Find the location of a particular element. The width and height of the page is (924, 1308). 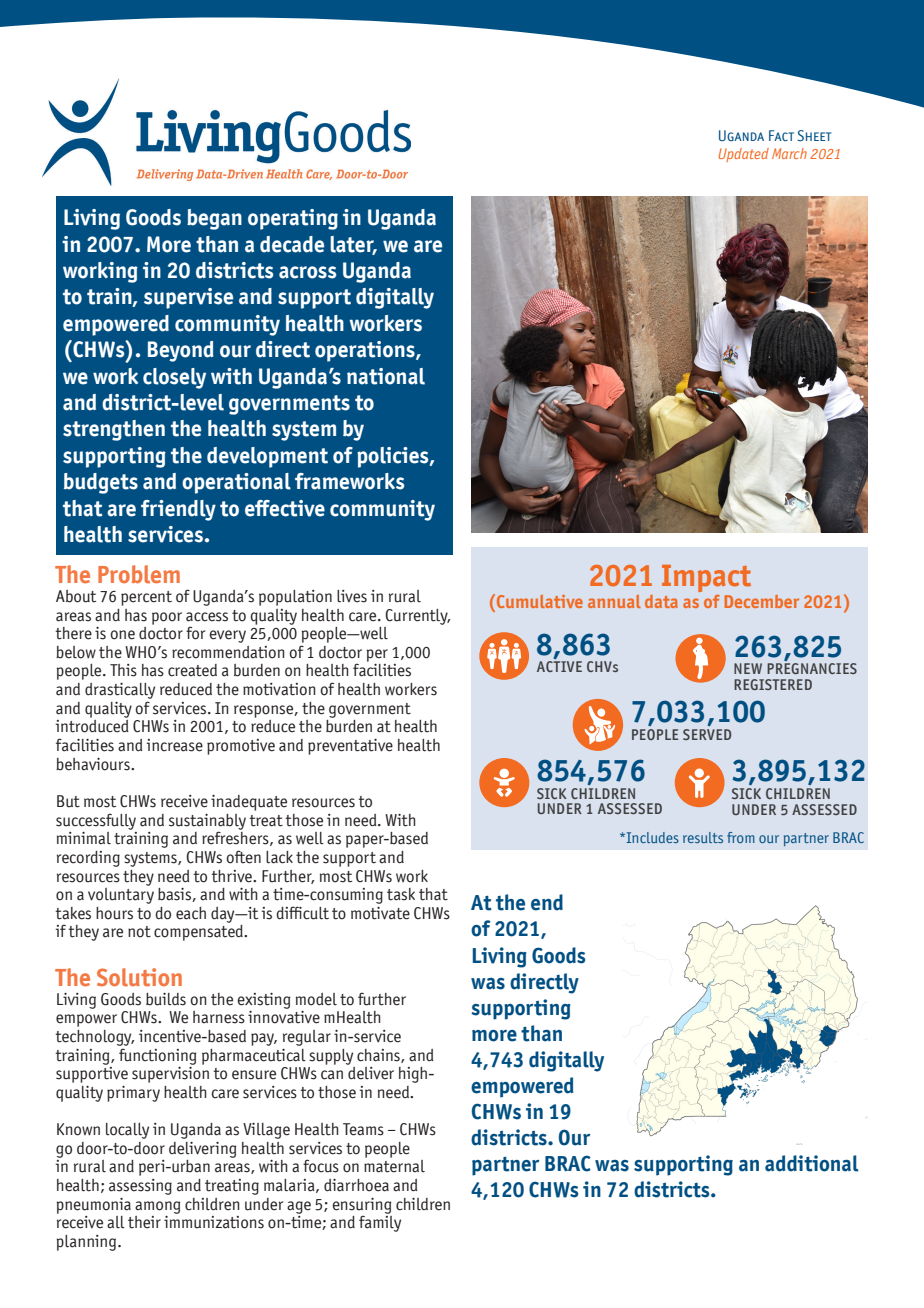

among is located at coordinates (158, 1207).
